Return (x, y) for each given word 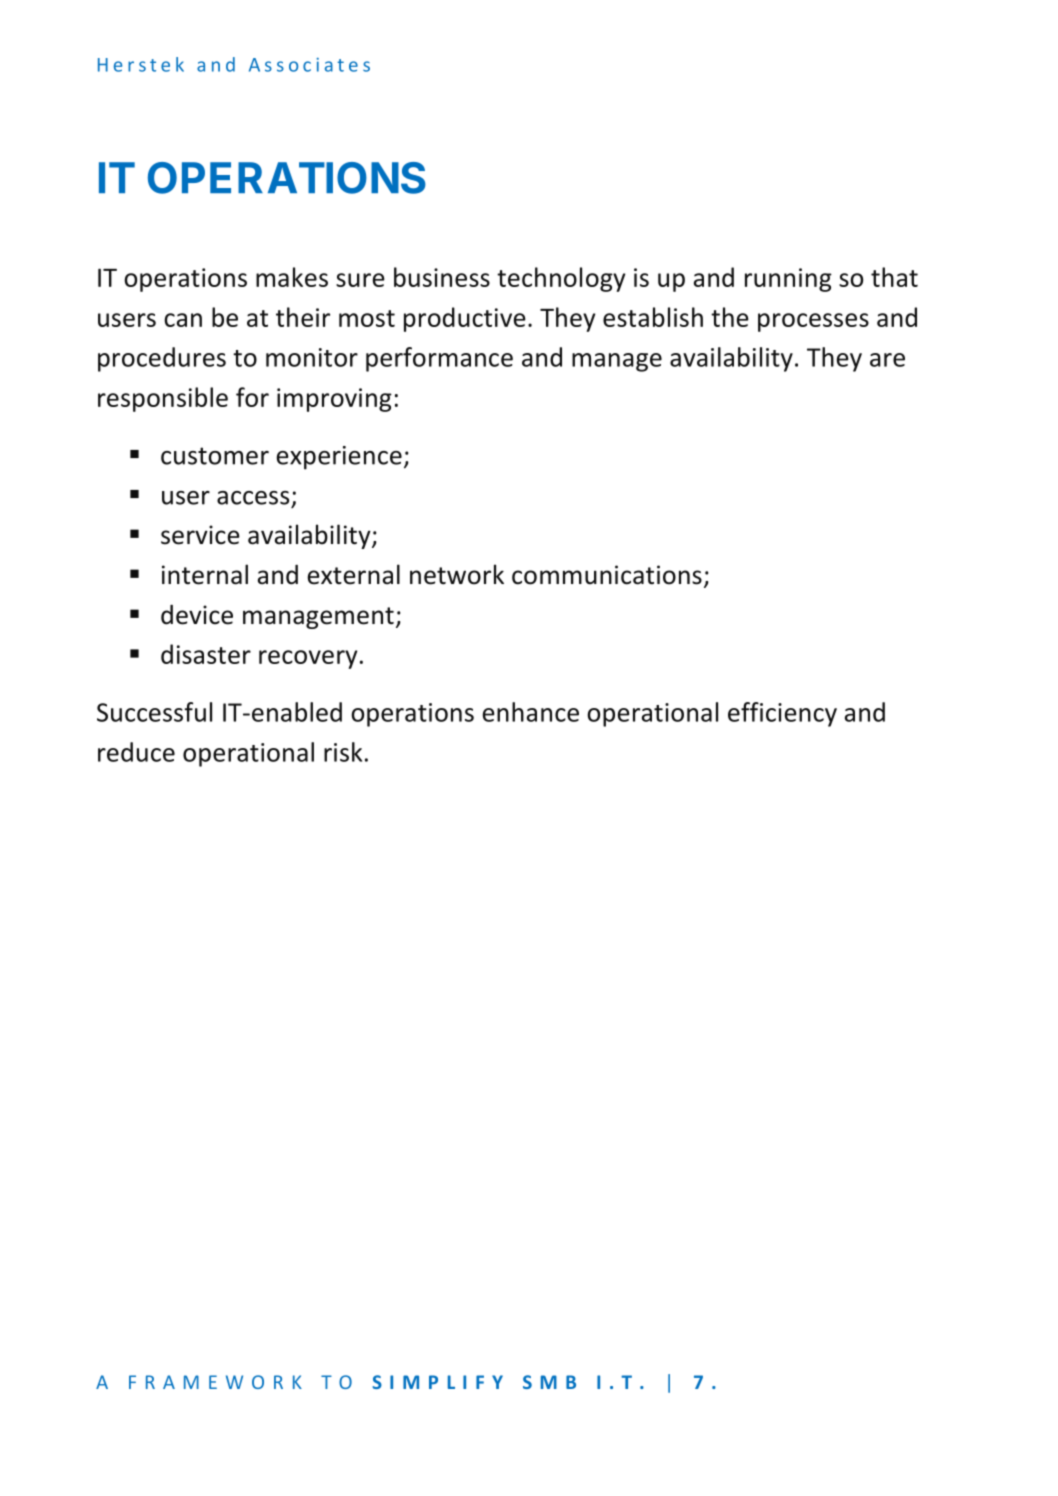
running (788, 280)
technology (561, 279)
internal (205, 574)
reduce (136, 752)
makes (292, 277)
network (457, 574)
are (887, 360)
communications (607, 575)
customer (215, 456)
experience (339, 458)
